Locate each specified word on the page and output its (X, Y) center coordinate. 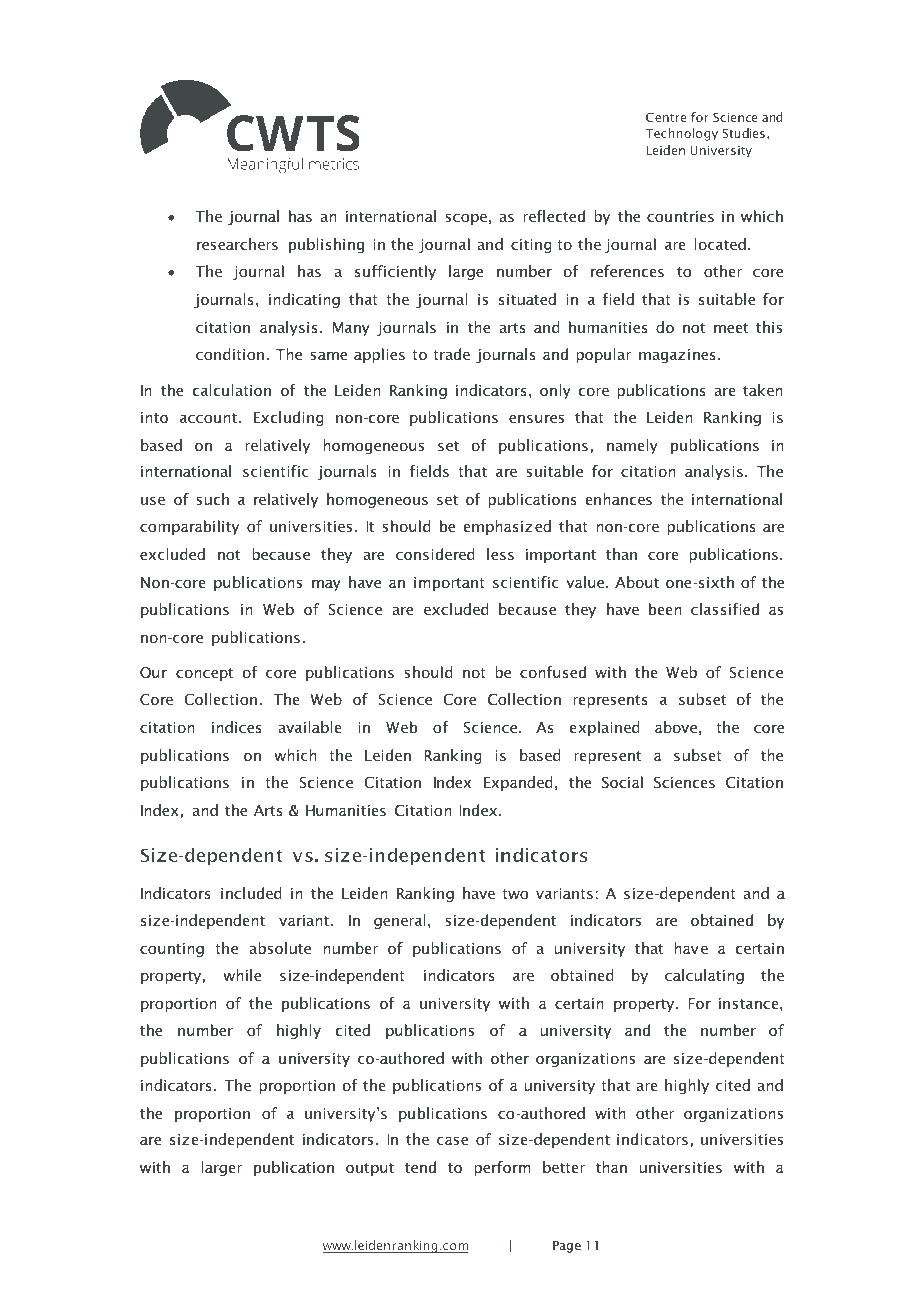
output (370, 1169)
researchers (237, 244)
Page (567, 1246)
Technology (681, 134)
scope (466, 219)
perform (502, 1168)
